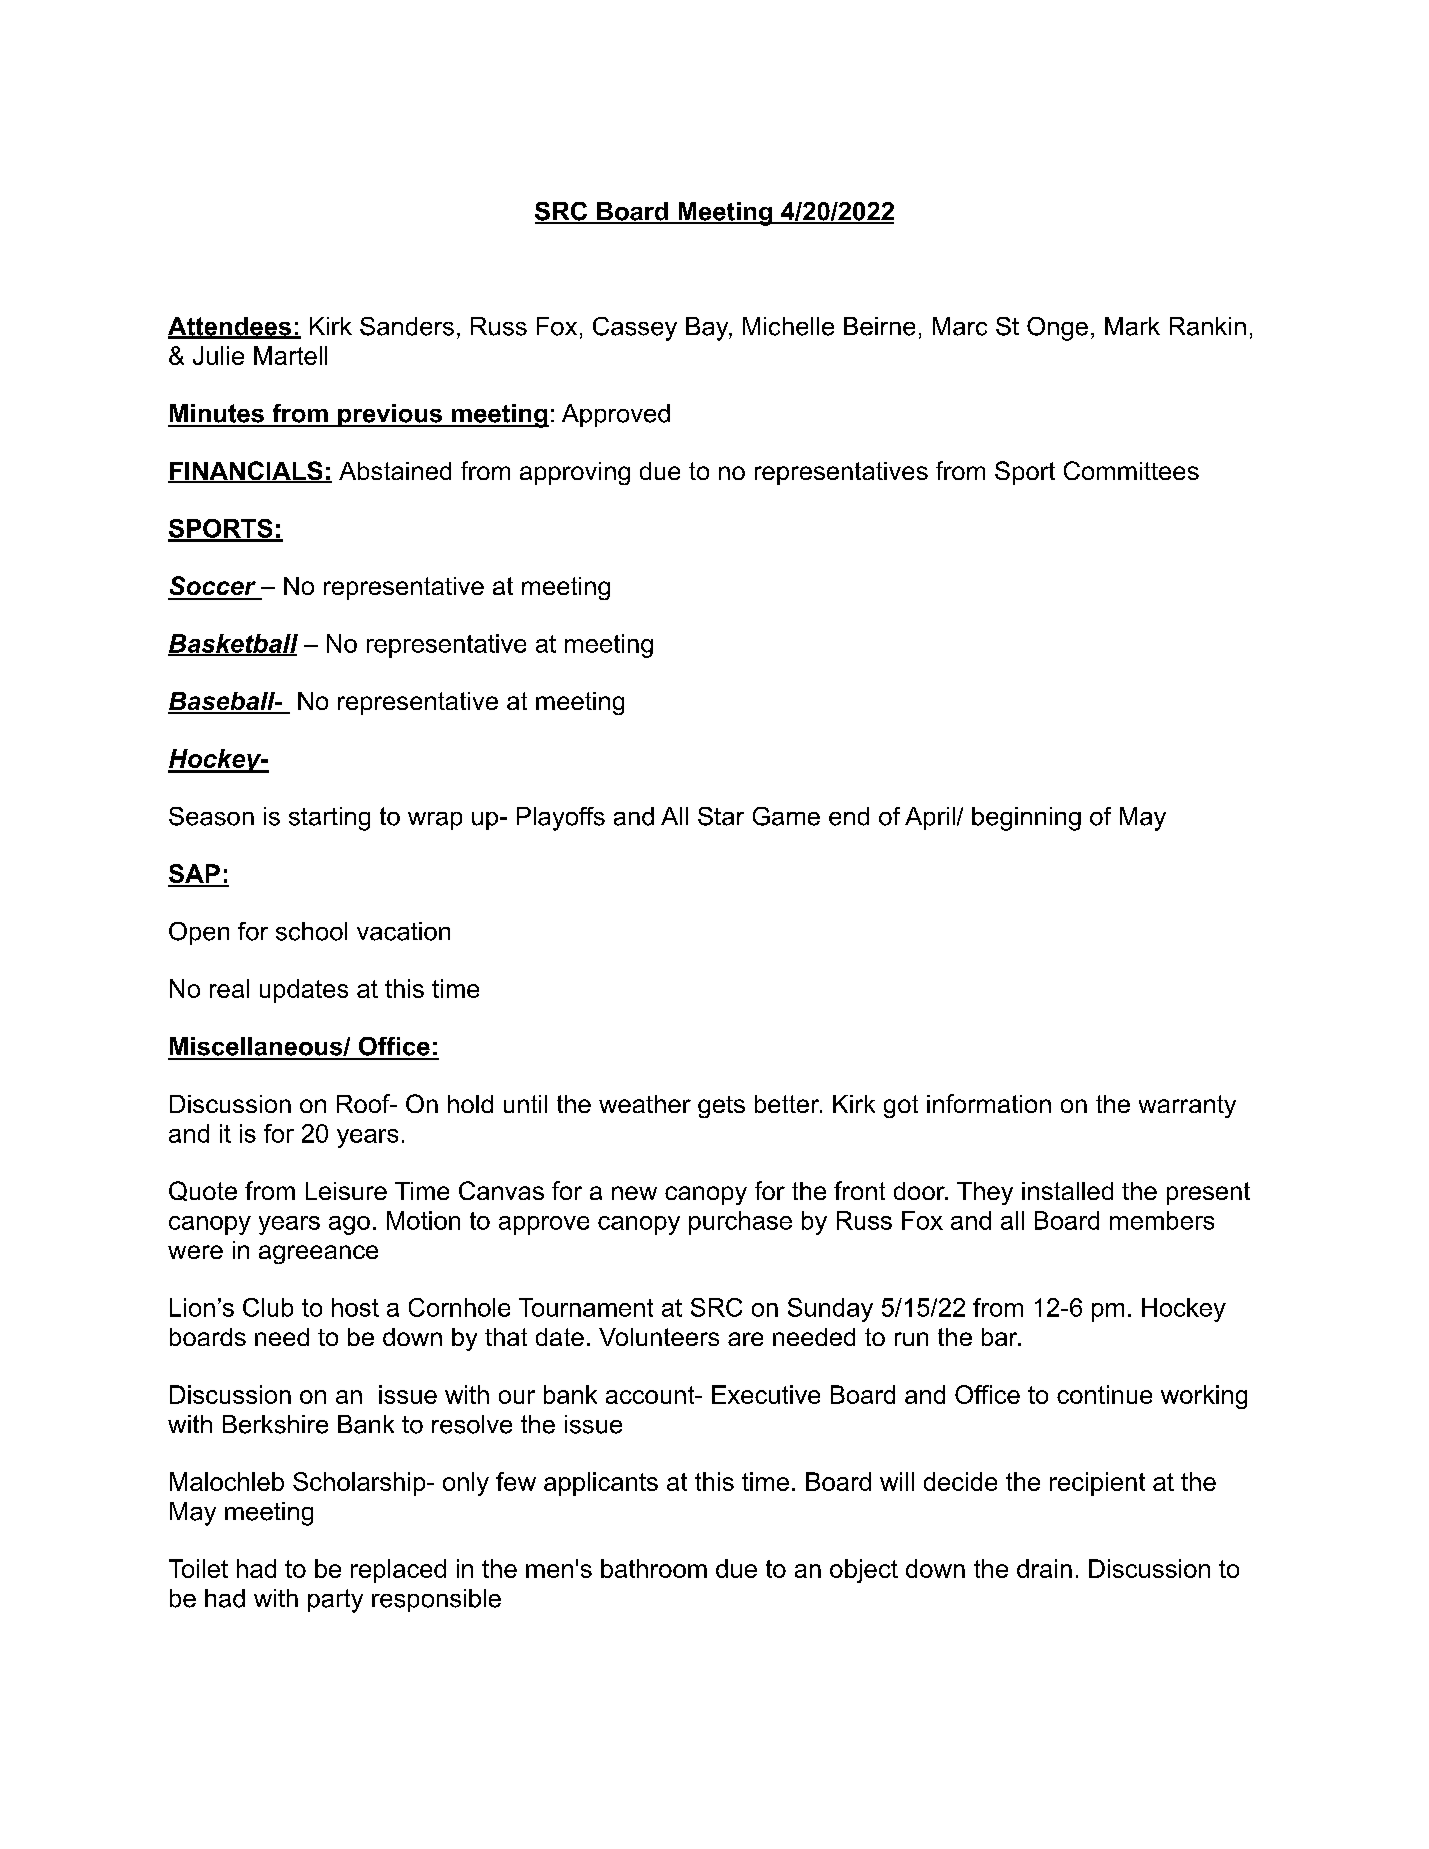 The image size is (1429, 1849). What do you see at coordinates (1026, 819) in the screenshot?
I see `beginning` at bounding box center [1026, 819].
